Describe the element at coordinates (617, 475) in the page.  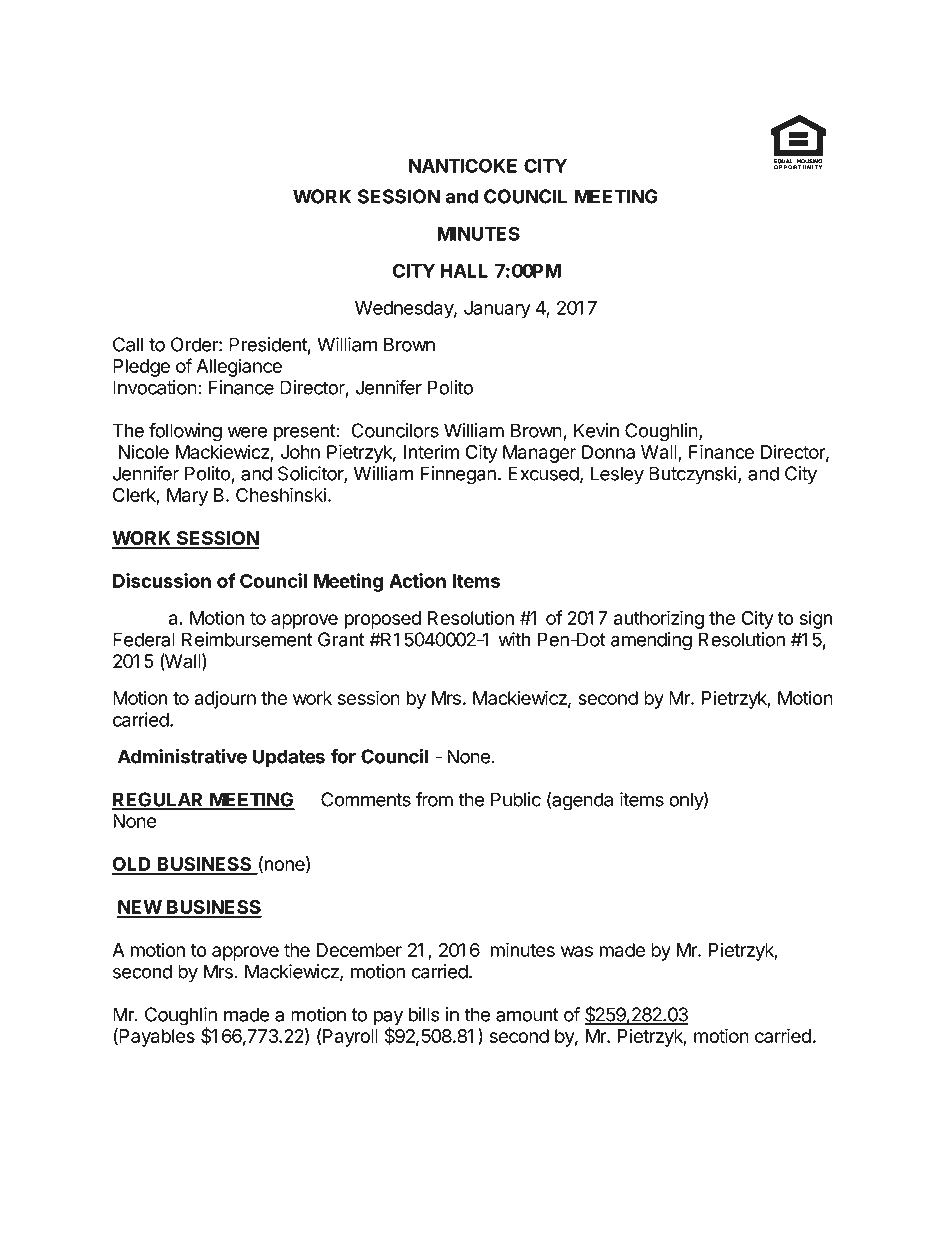
I see `Lesley` at that location.
